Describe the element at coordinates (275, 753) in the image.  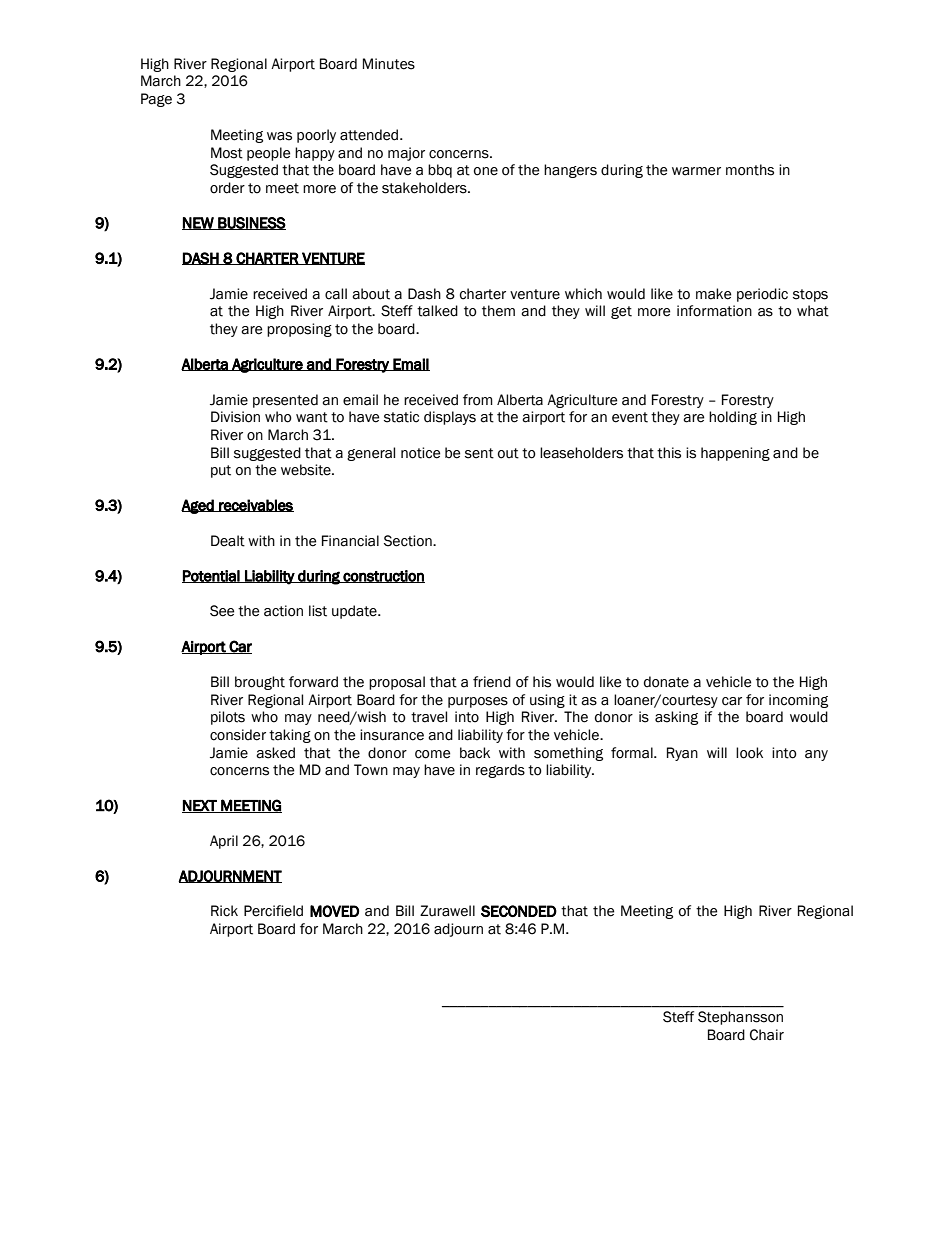
I see `asked` at that location.
